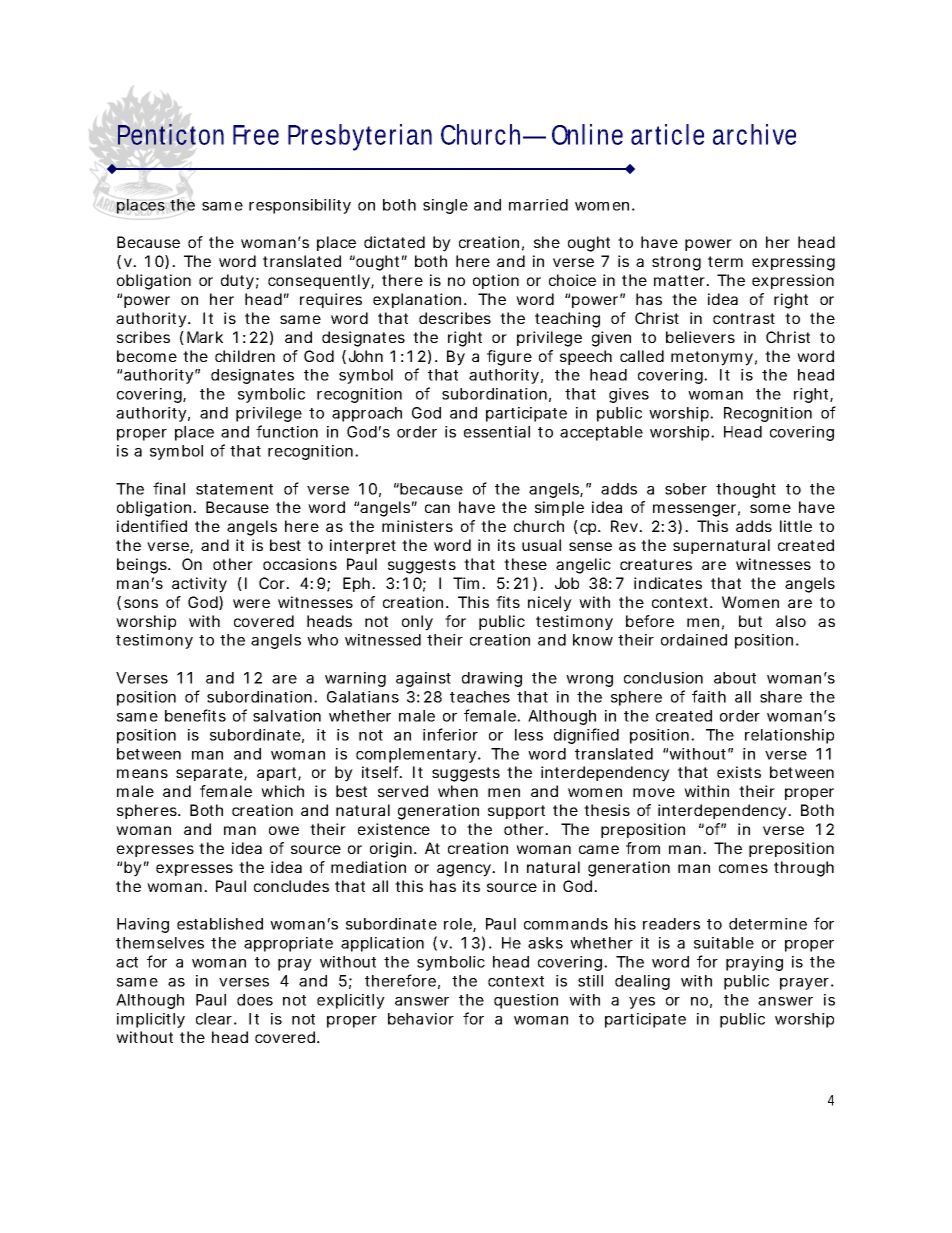  I want to click on Free, so click(256, 135).
